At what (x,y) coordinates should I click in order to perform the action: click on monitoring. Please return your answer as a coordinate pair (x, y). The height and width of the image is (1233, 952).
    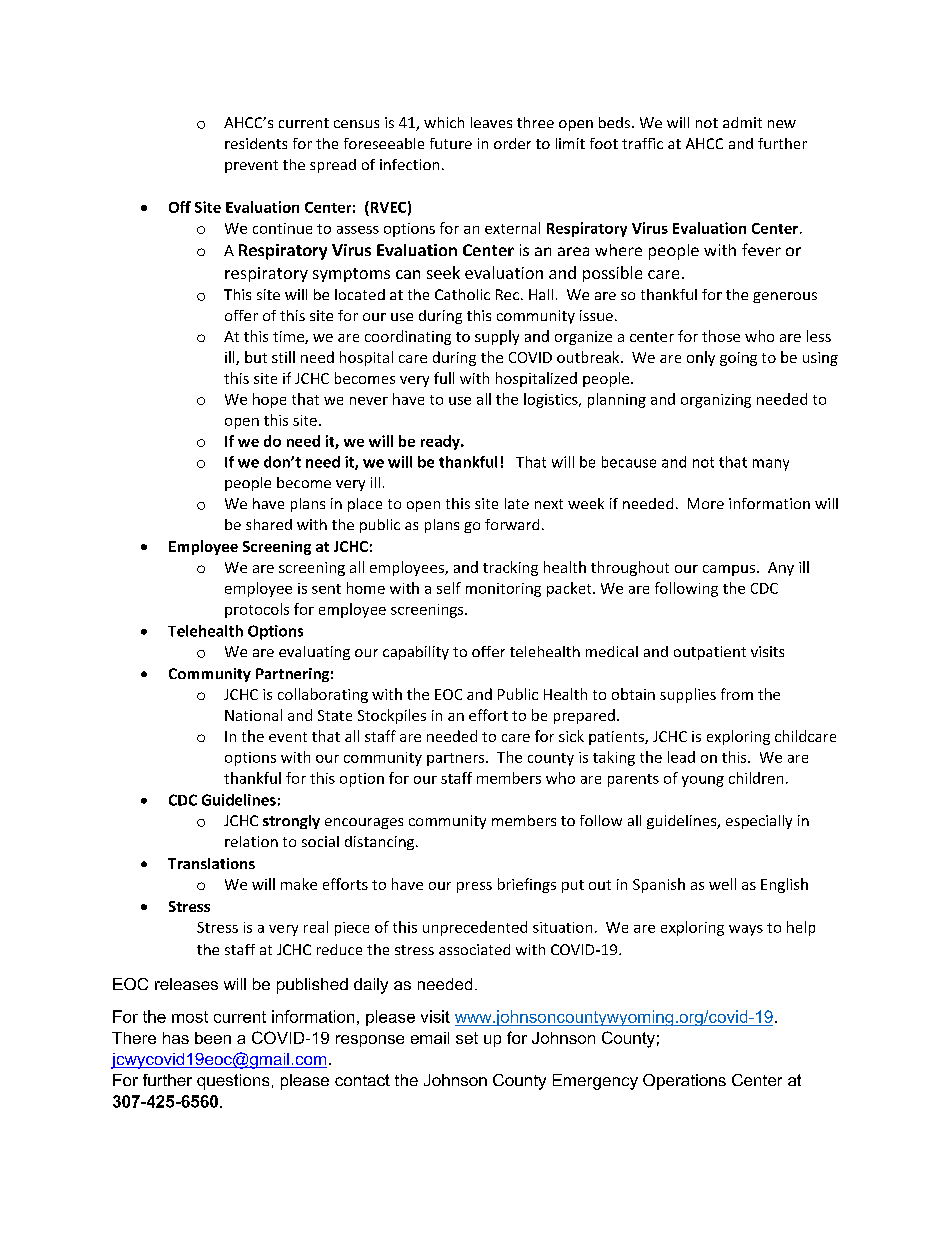
    Looking at the image, I should click on (503, 590).
